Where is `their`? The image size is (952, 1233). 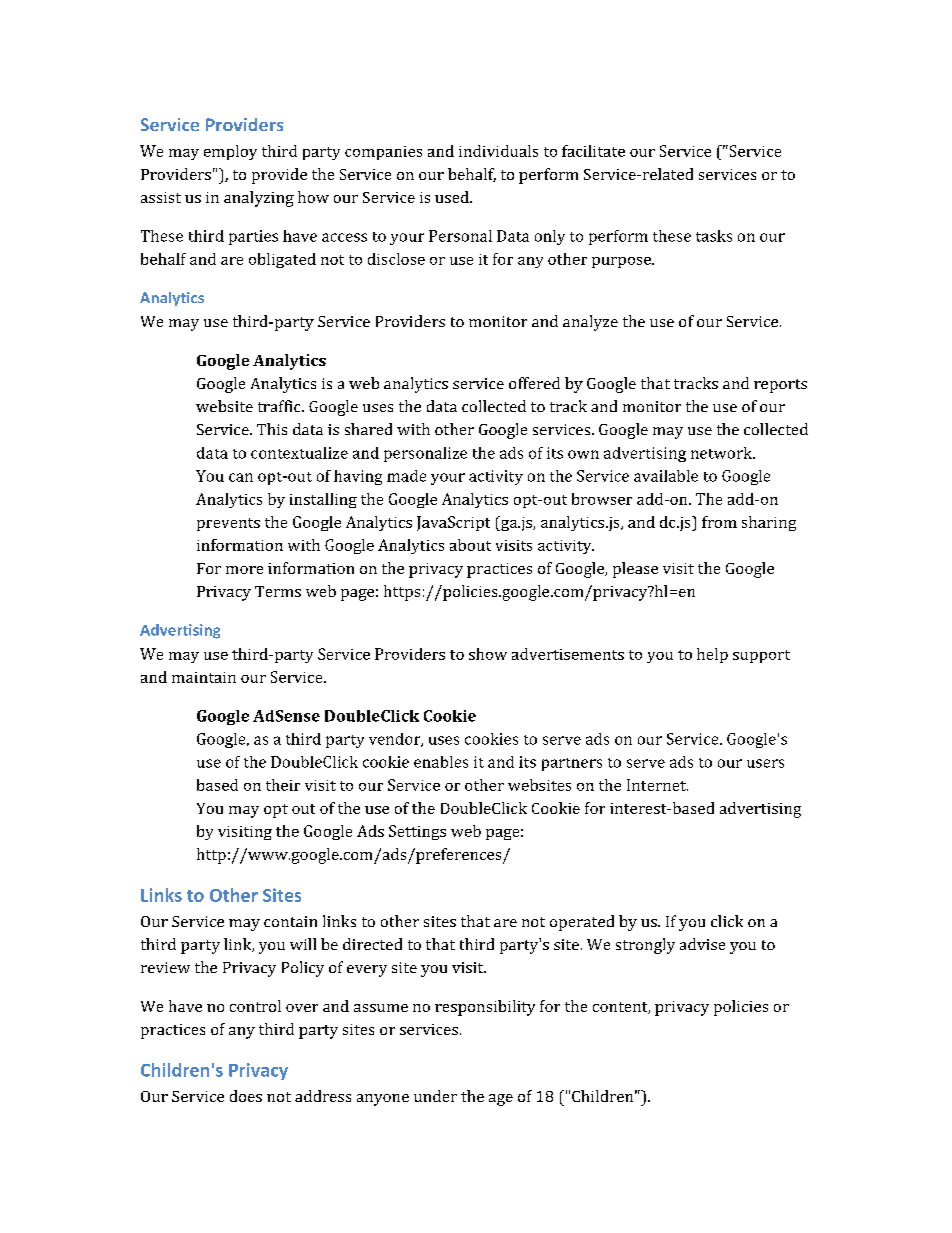 their is located at coordinates (283, 785).
